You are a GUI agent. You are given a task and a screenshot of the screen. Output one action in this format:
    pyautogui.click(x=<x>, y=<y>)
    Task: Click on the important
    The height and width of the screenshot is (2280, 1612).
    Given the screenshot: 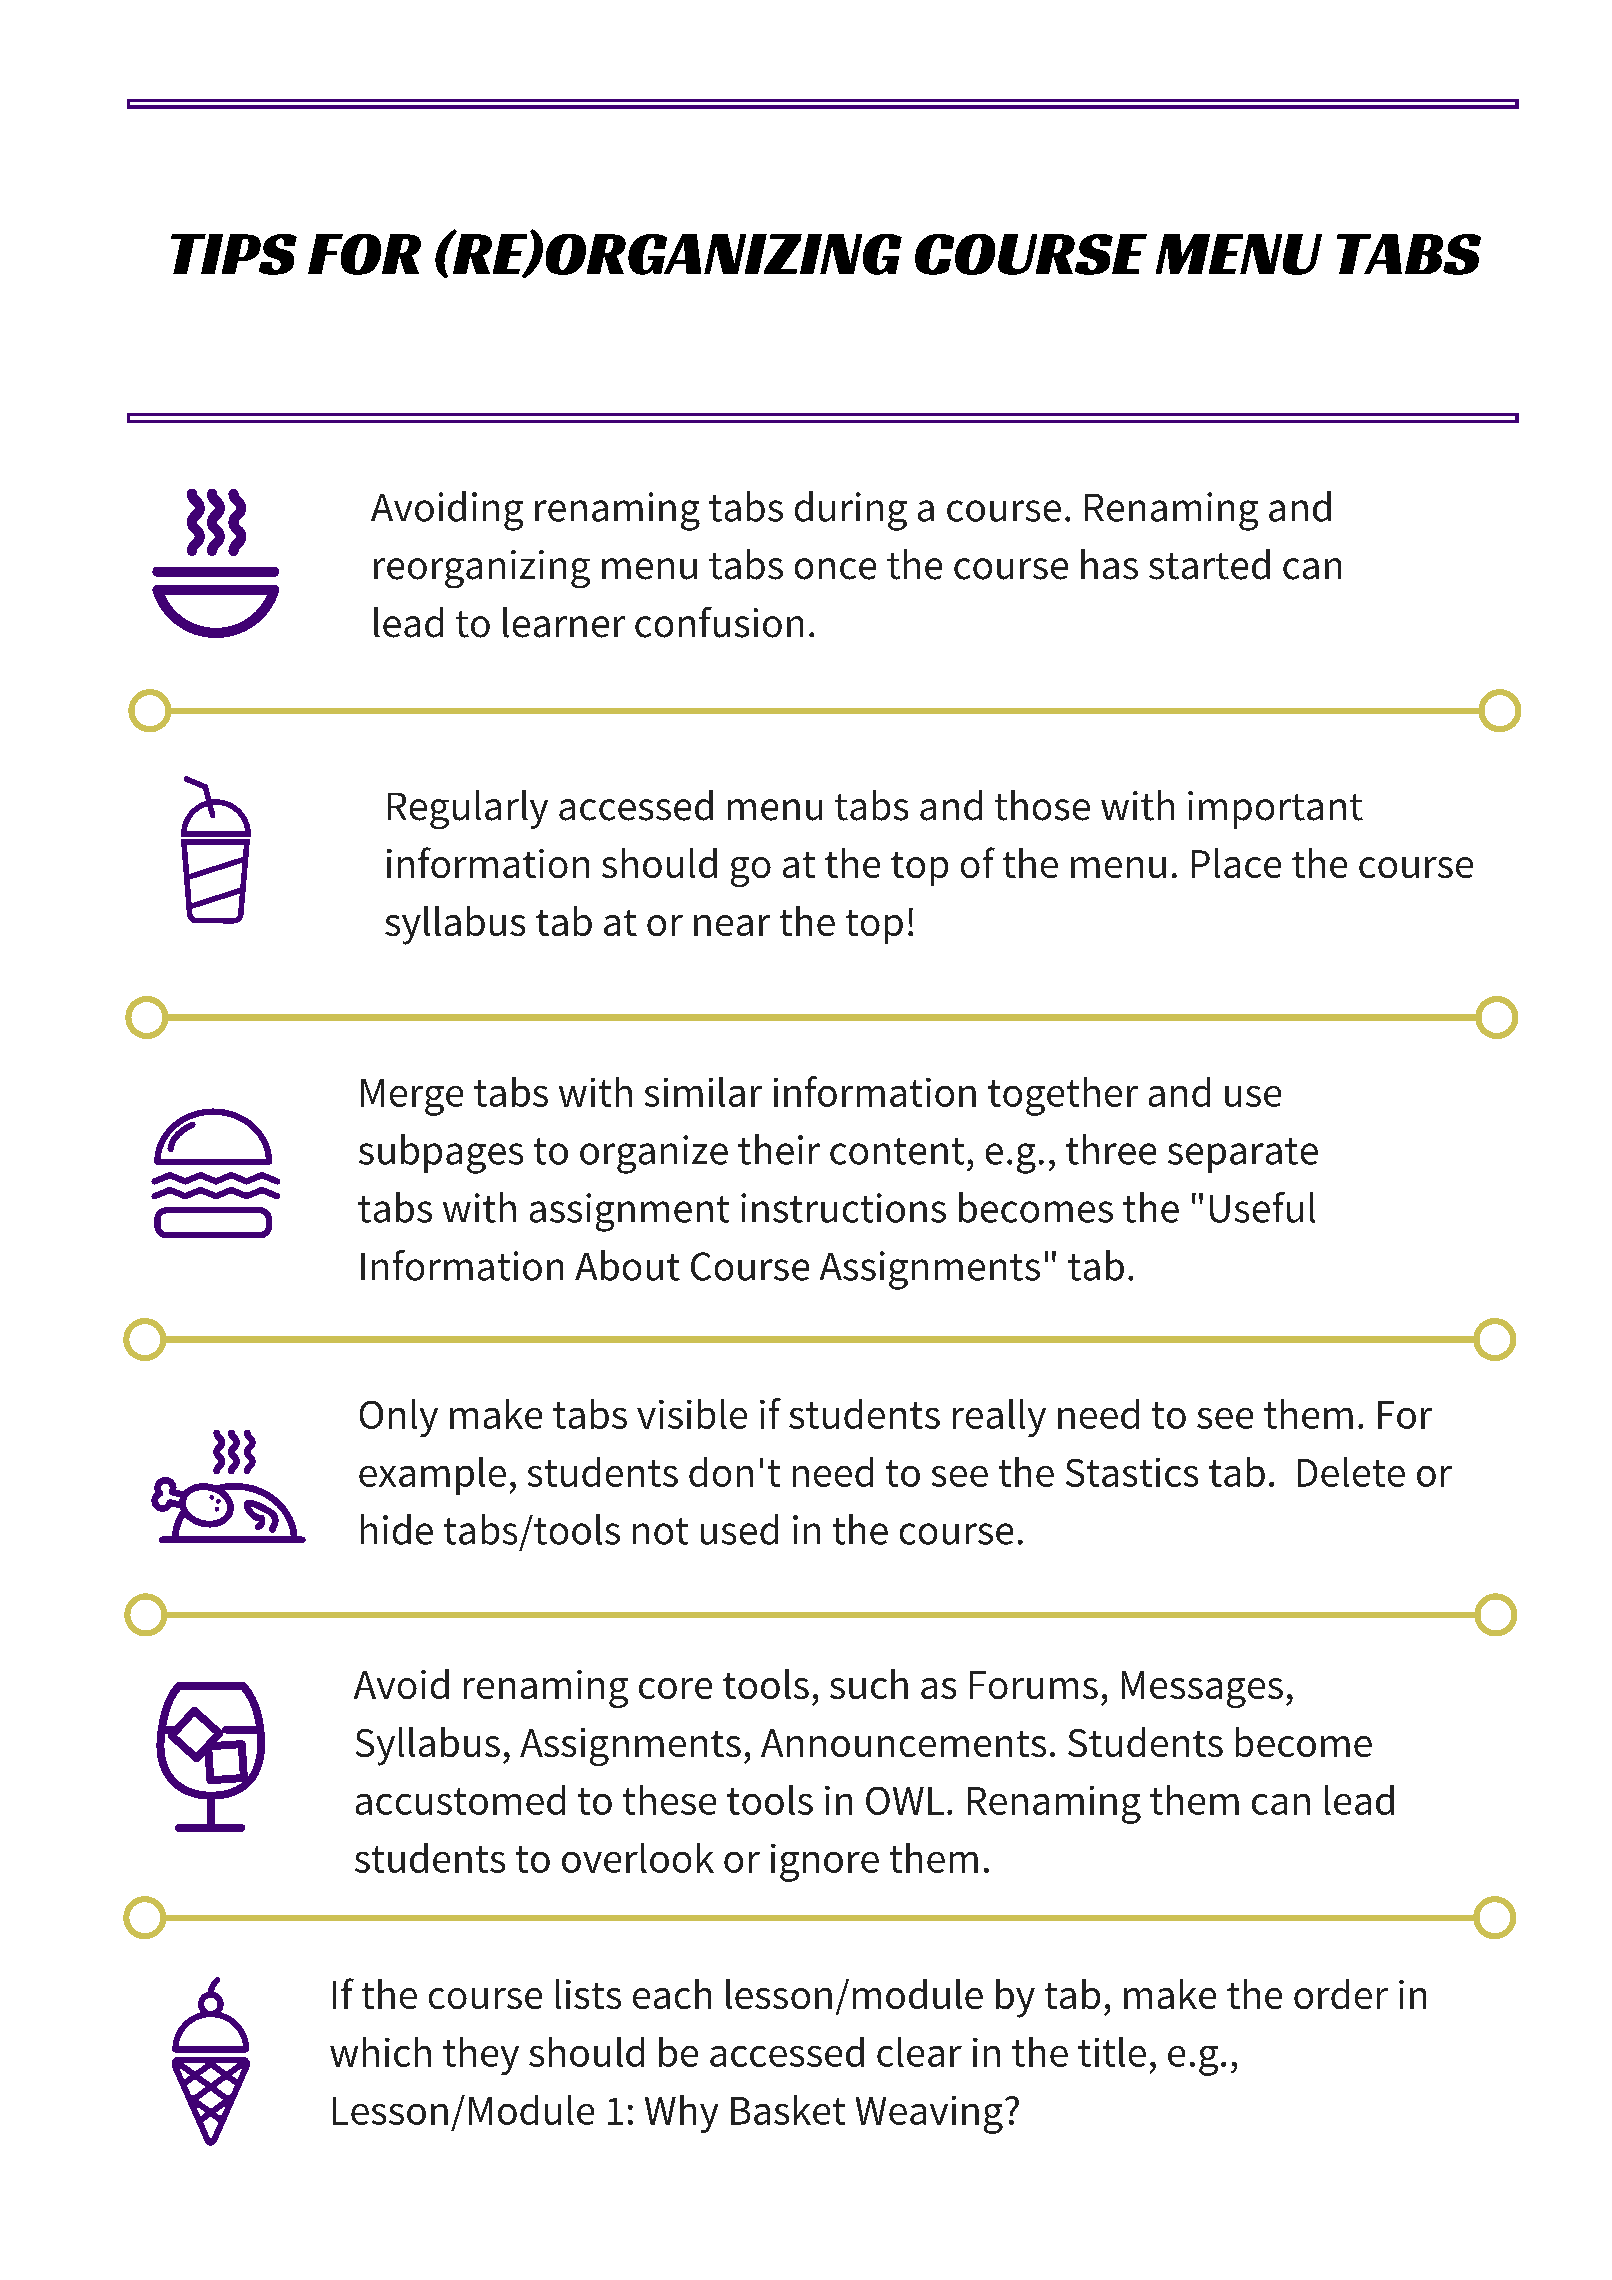 What is the action you would take?
    pyautogui.click(x=1275, y=810)
